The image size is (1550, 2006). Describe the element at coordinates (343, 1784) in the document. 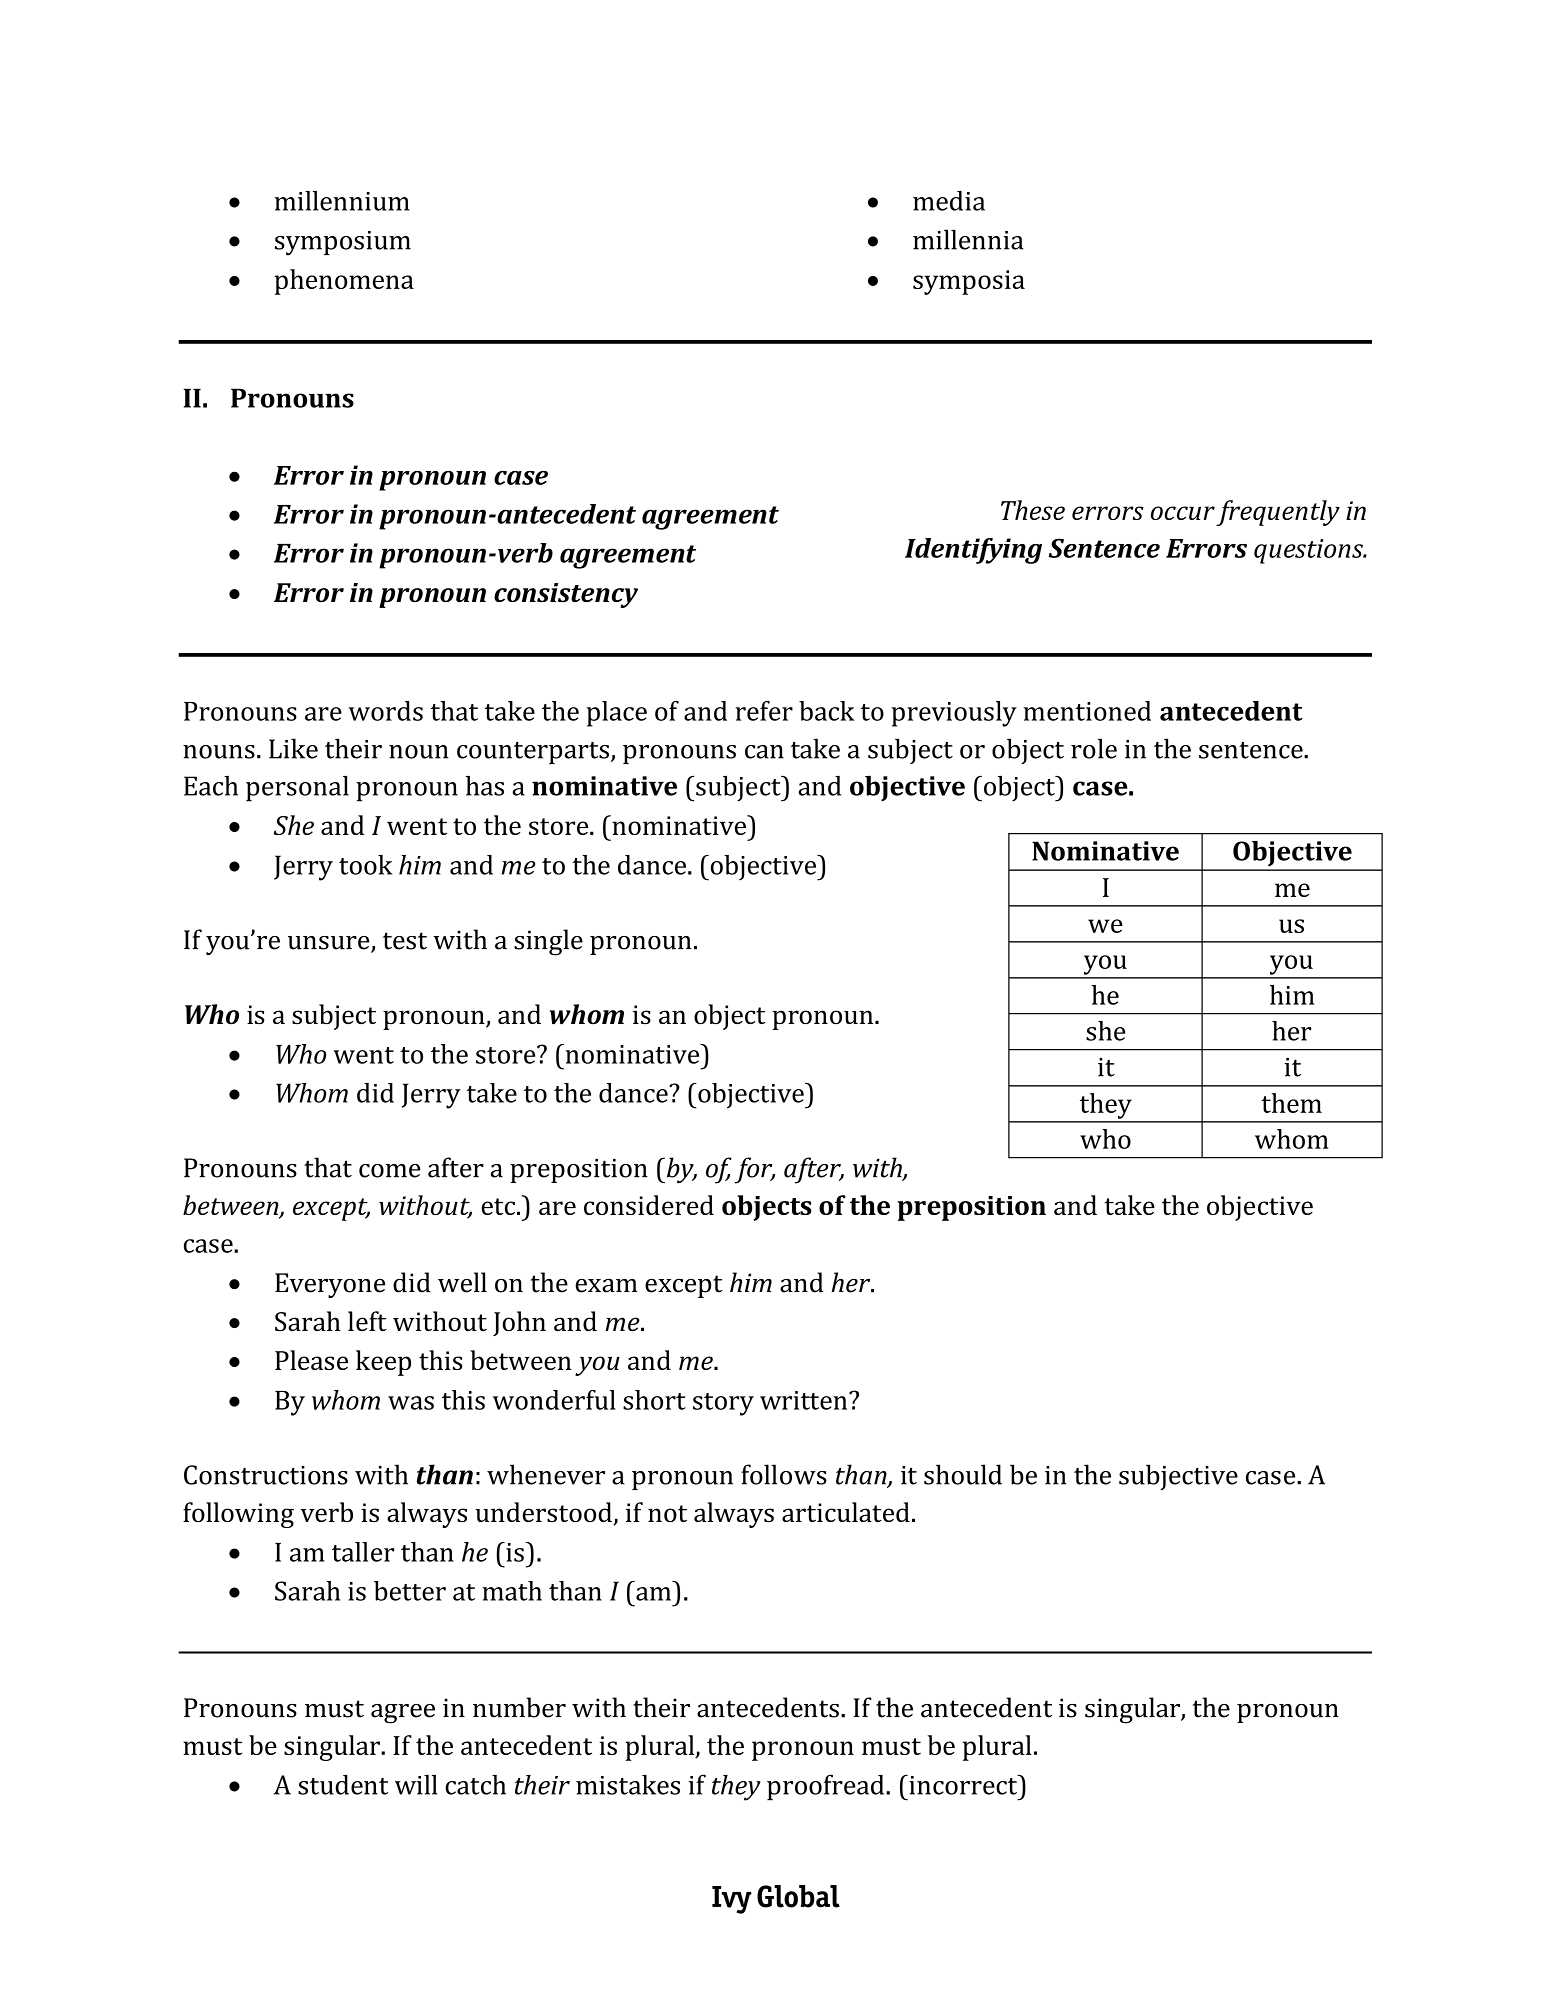

I see `student` at that location.
